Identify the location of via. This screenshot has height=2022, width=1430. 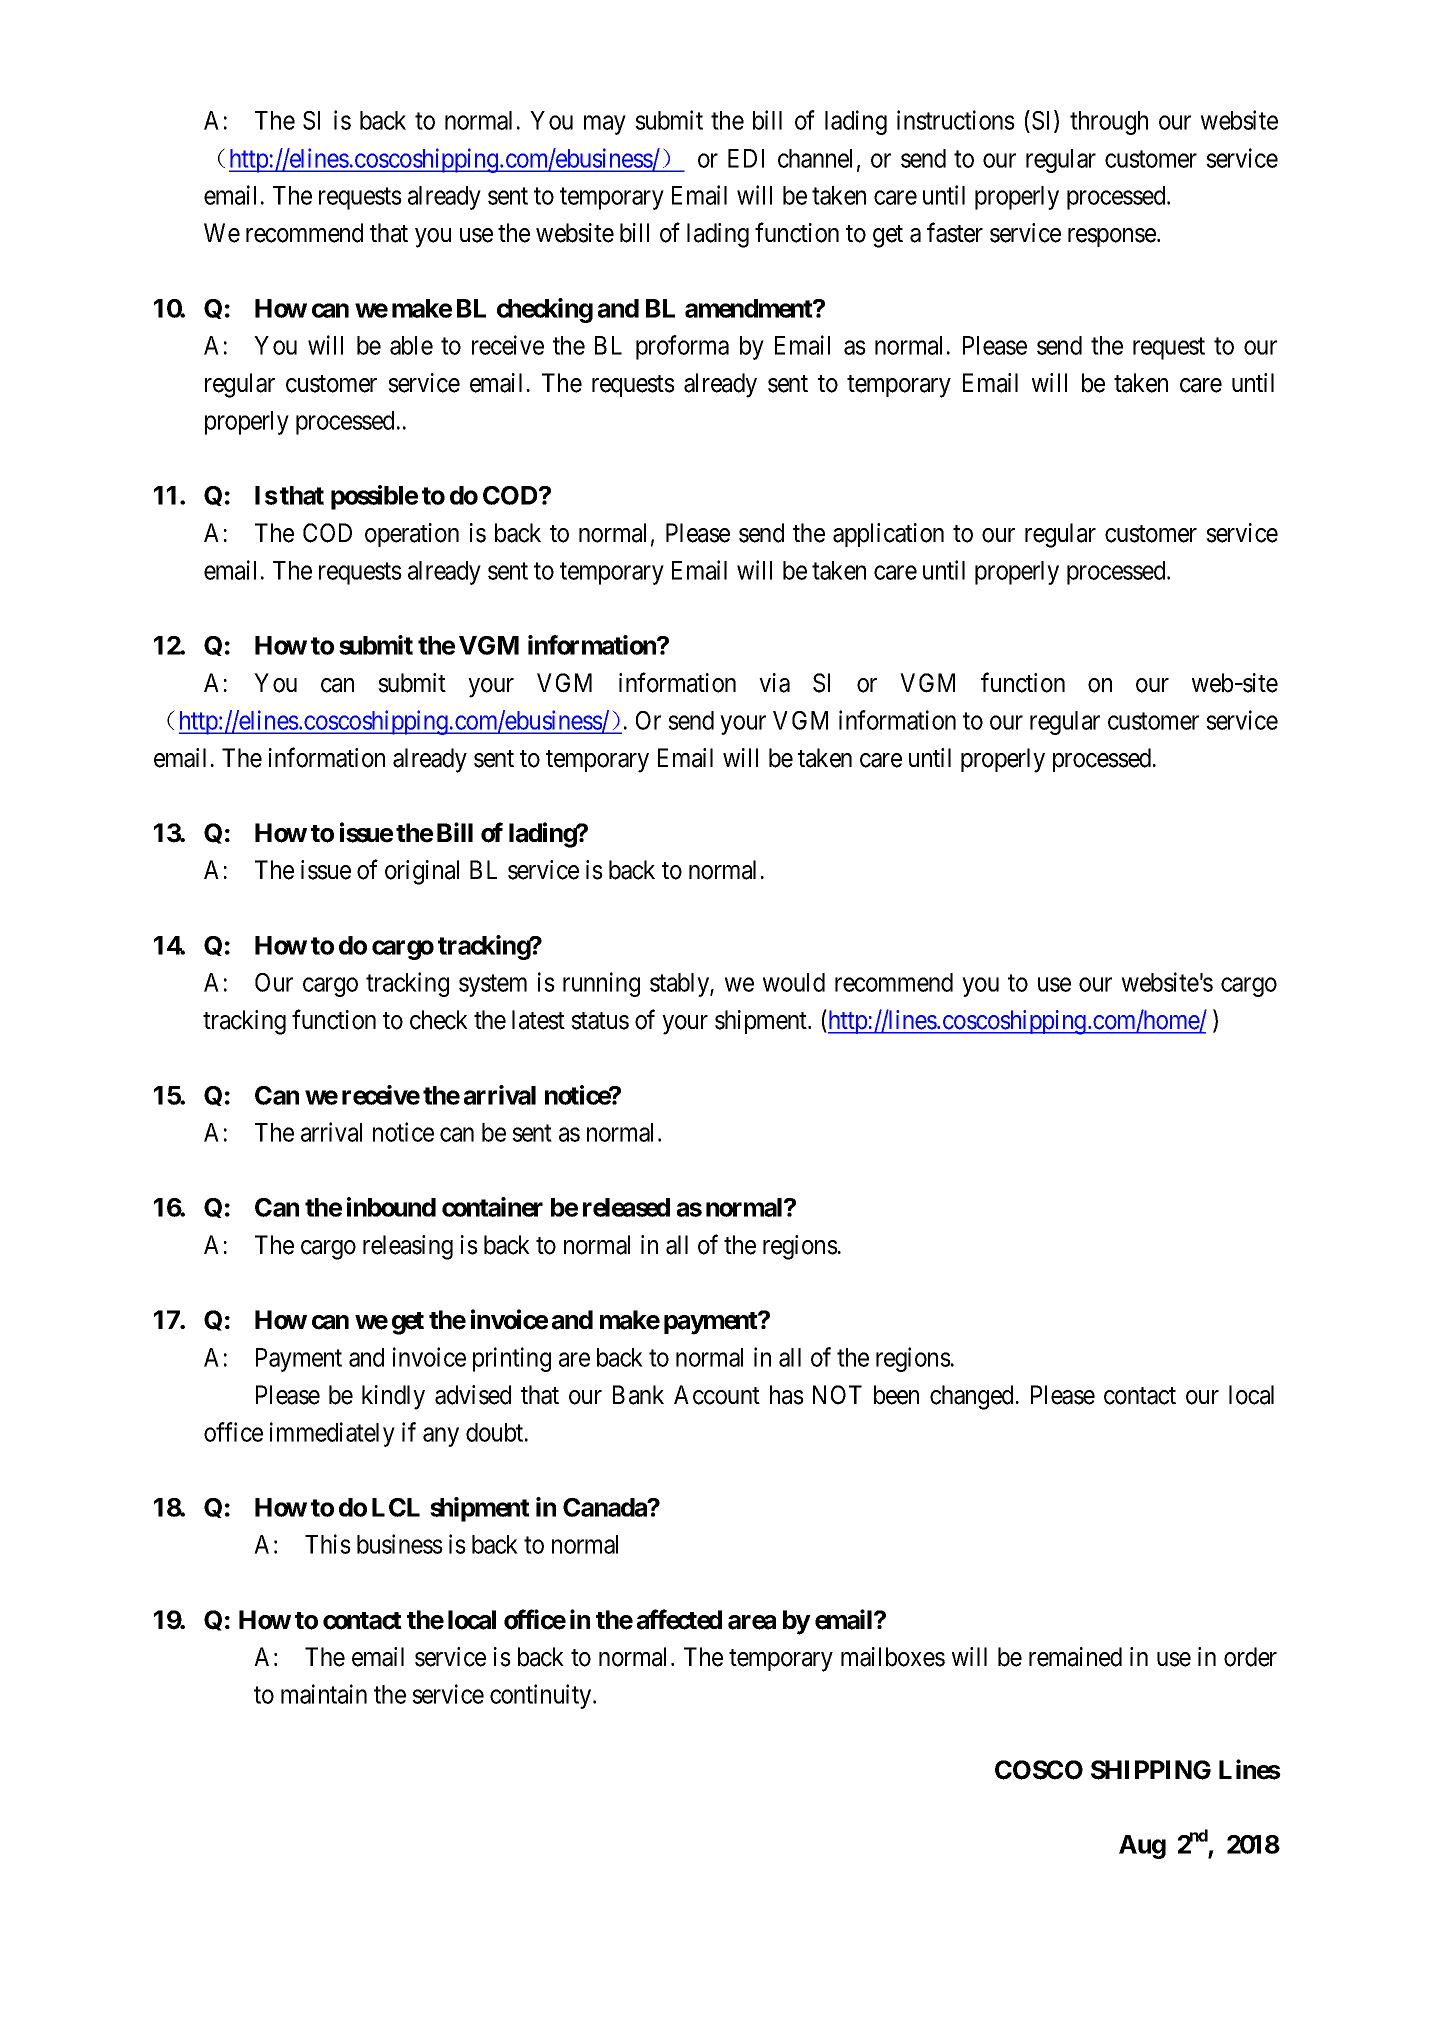
(774, 683).
